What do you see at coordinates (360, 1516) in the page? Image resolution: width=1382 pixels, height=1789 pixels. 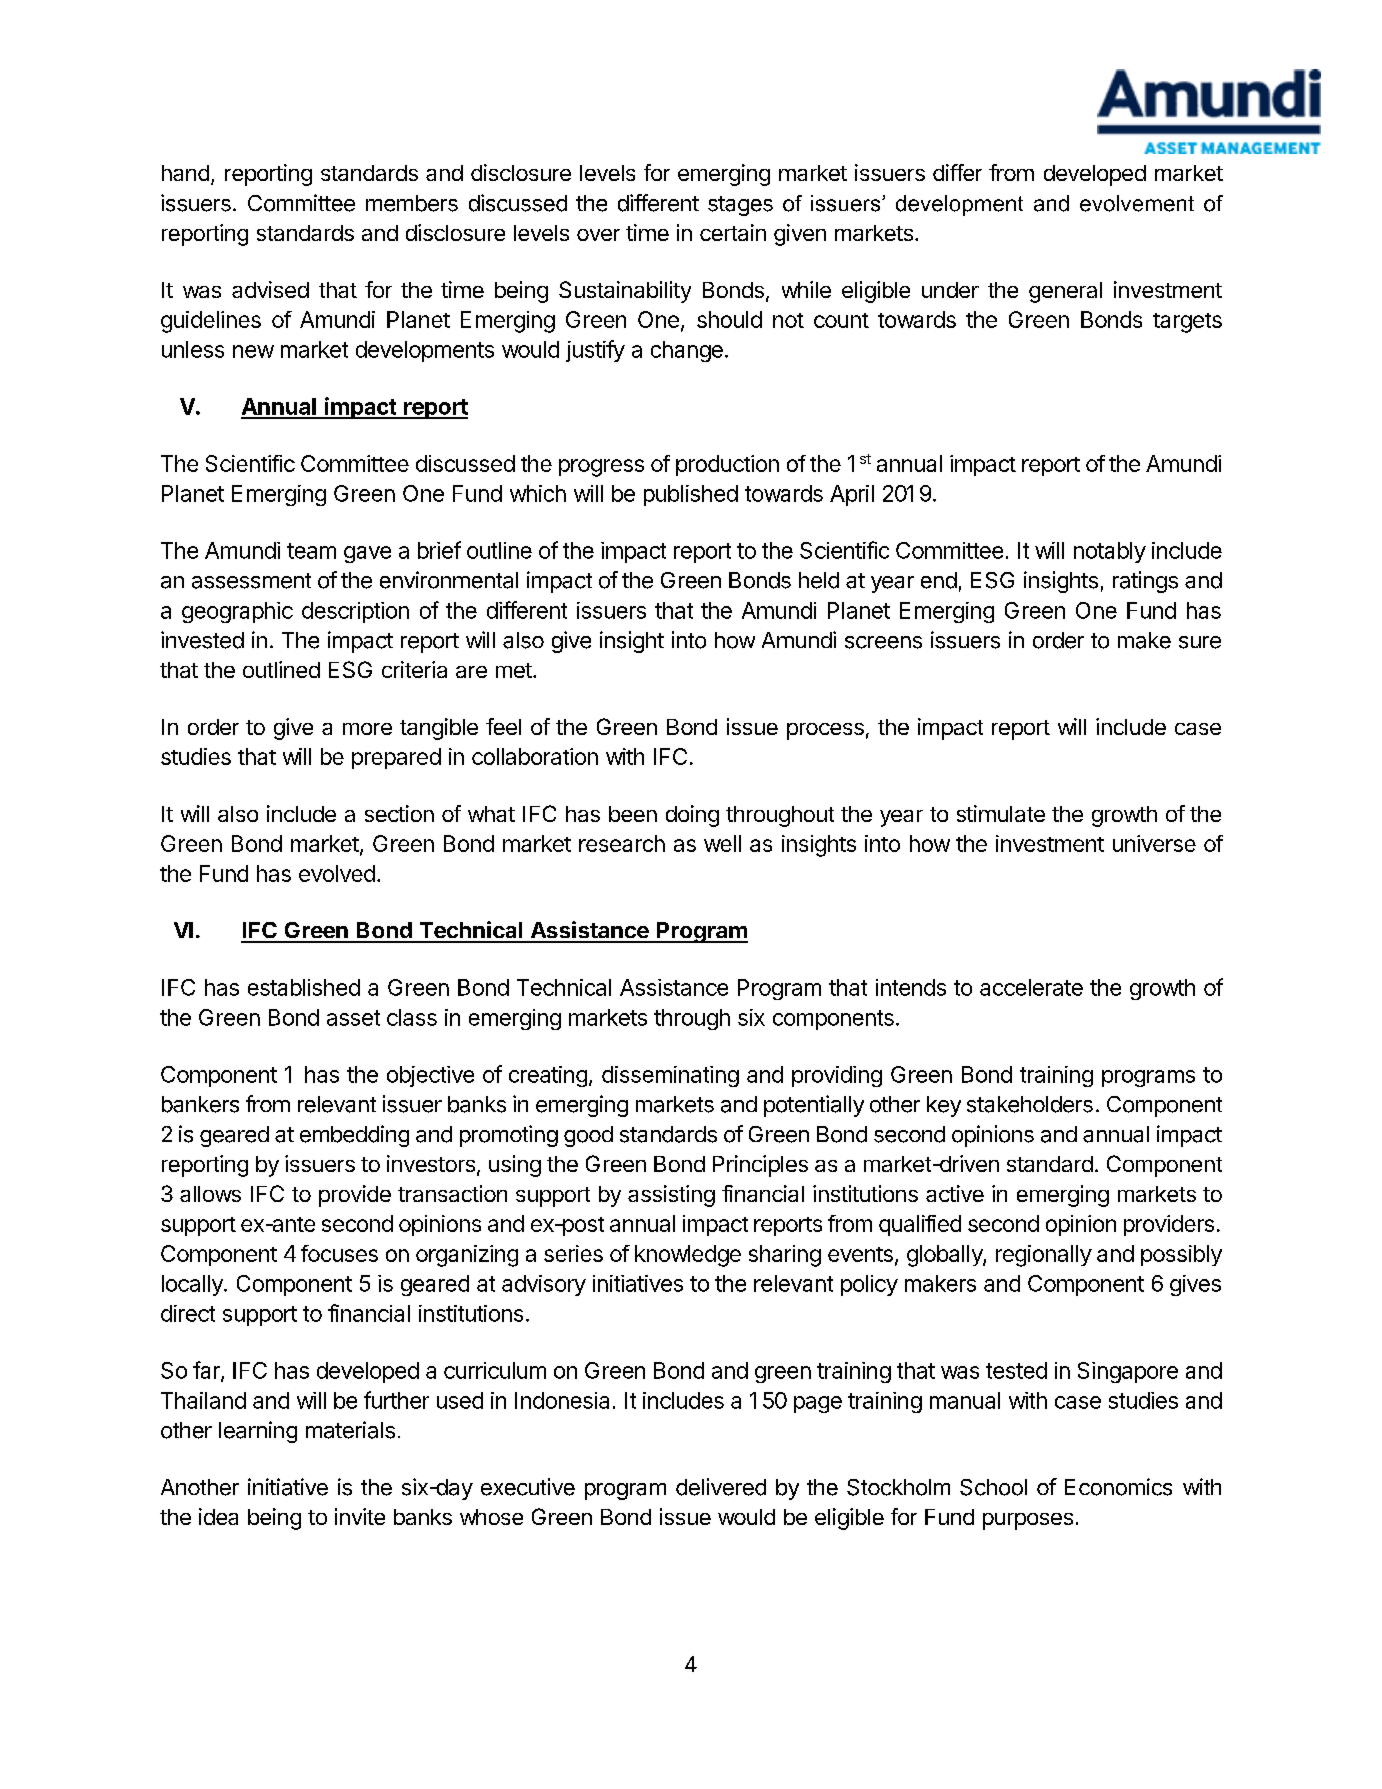 I see `invite` at bounding box center [360, 1516].
